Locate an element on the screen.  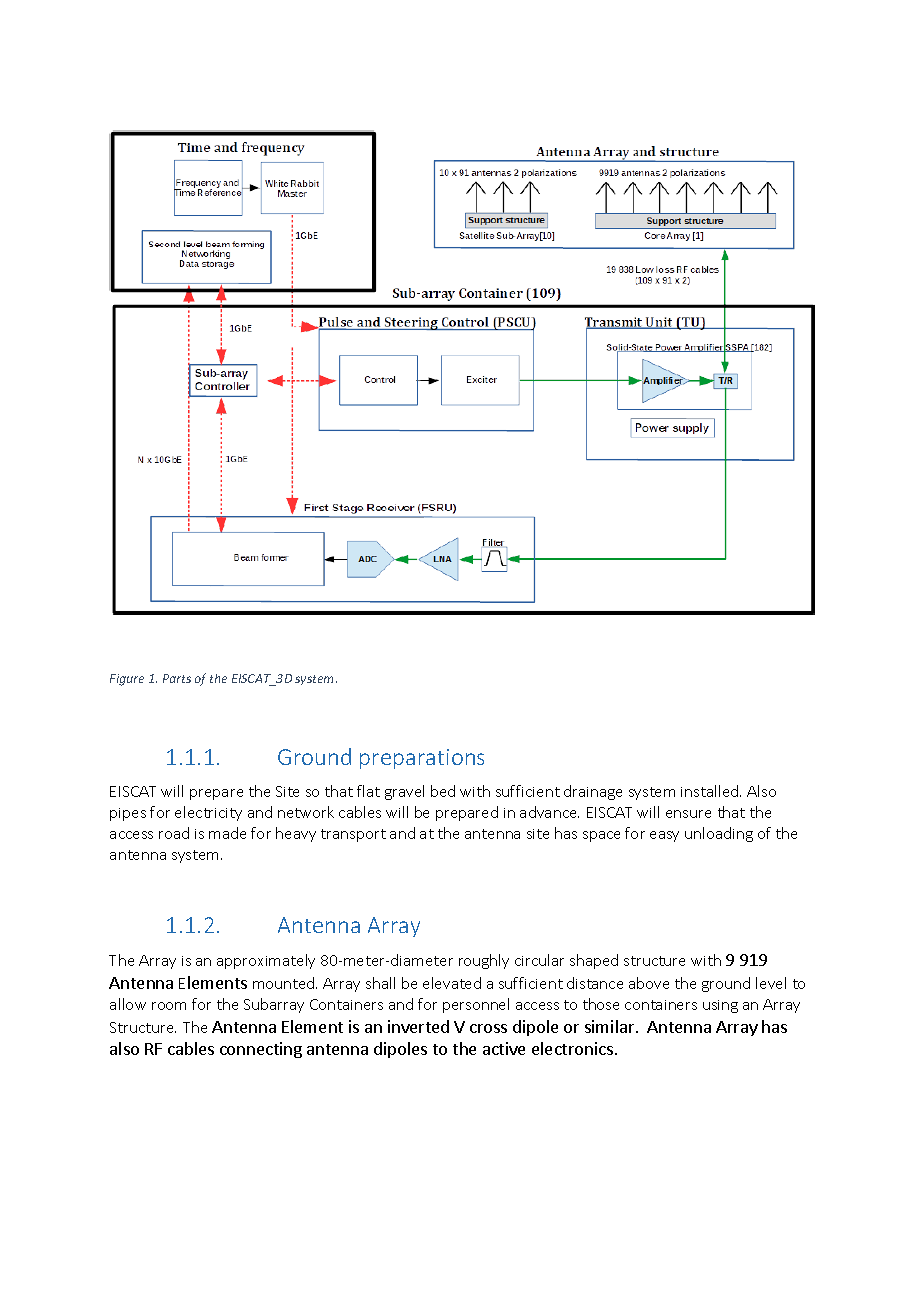
transport is located at coordinates (353, 835).
